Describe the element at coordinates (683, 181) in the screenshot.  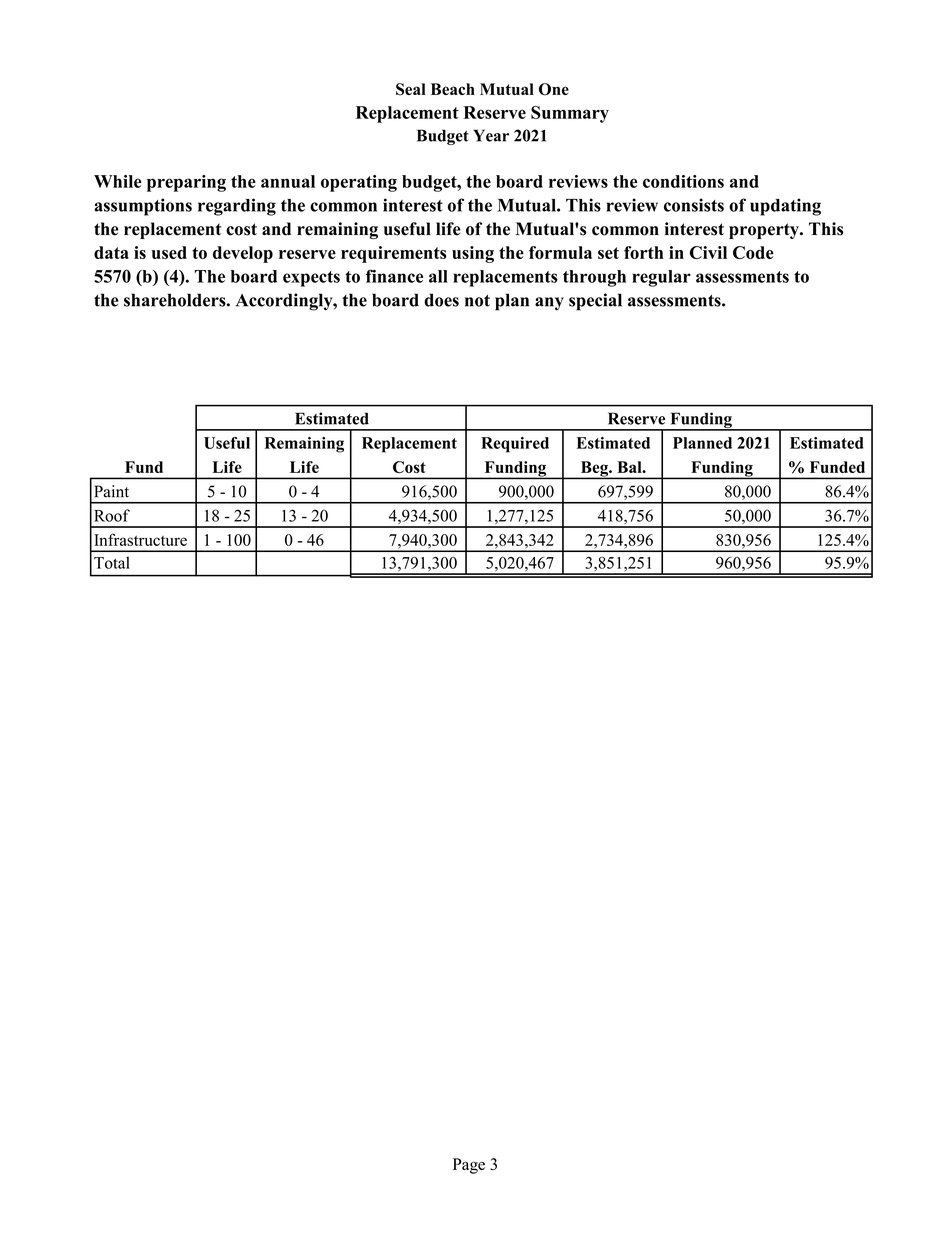
I see `conditions` at that location.
